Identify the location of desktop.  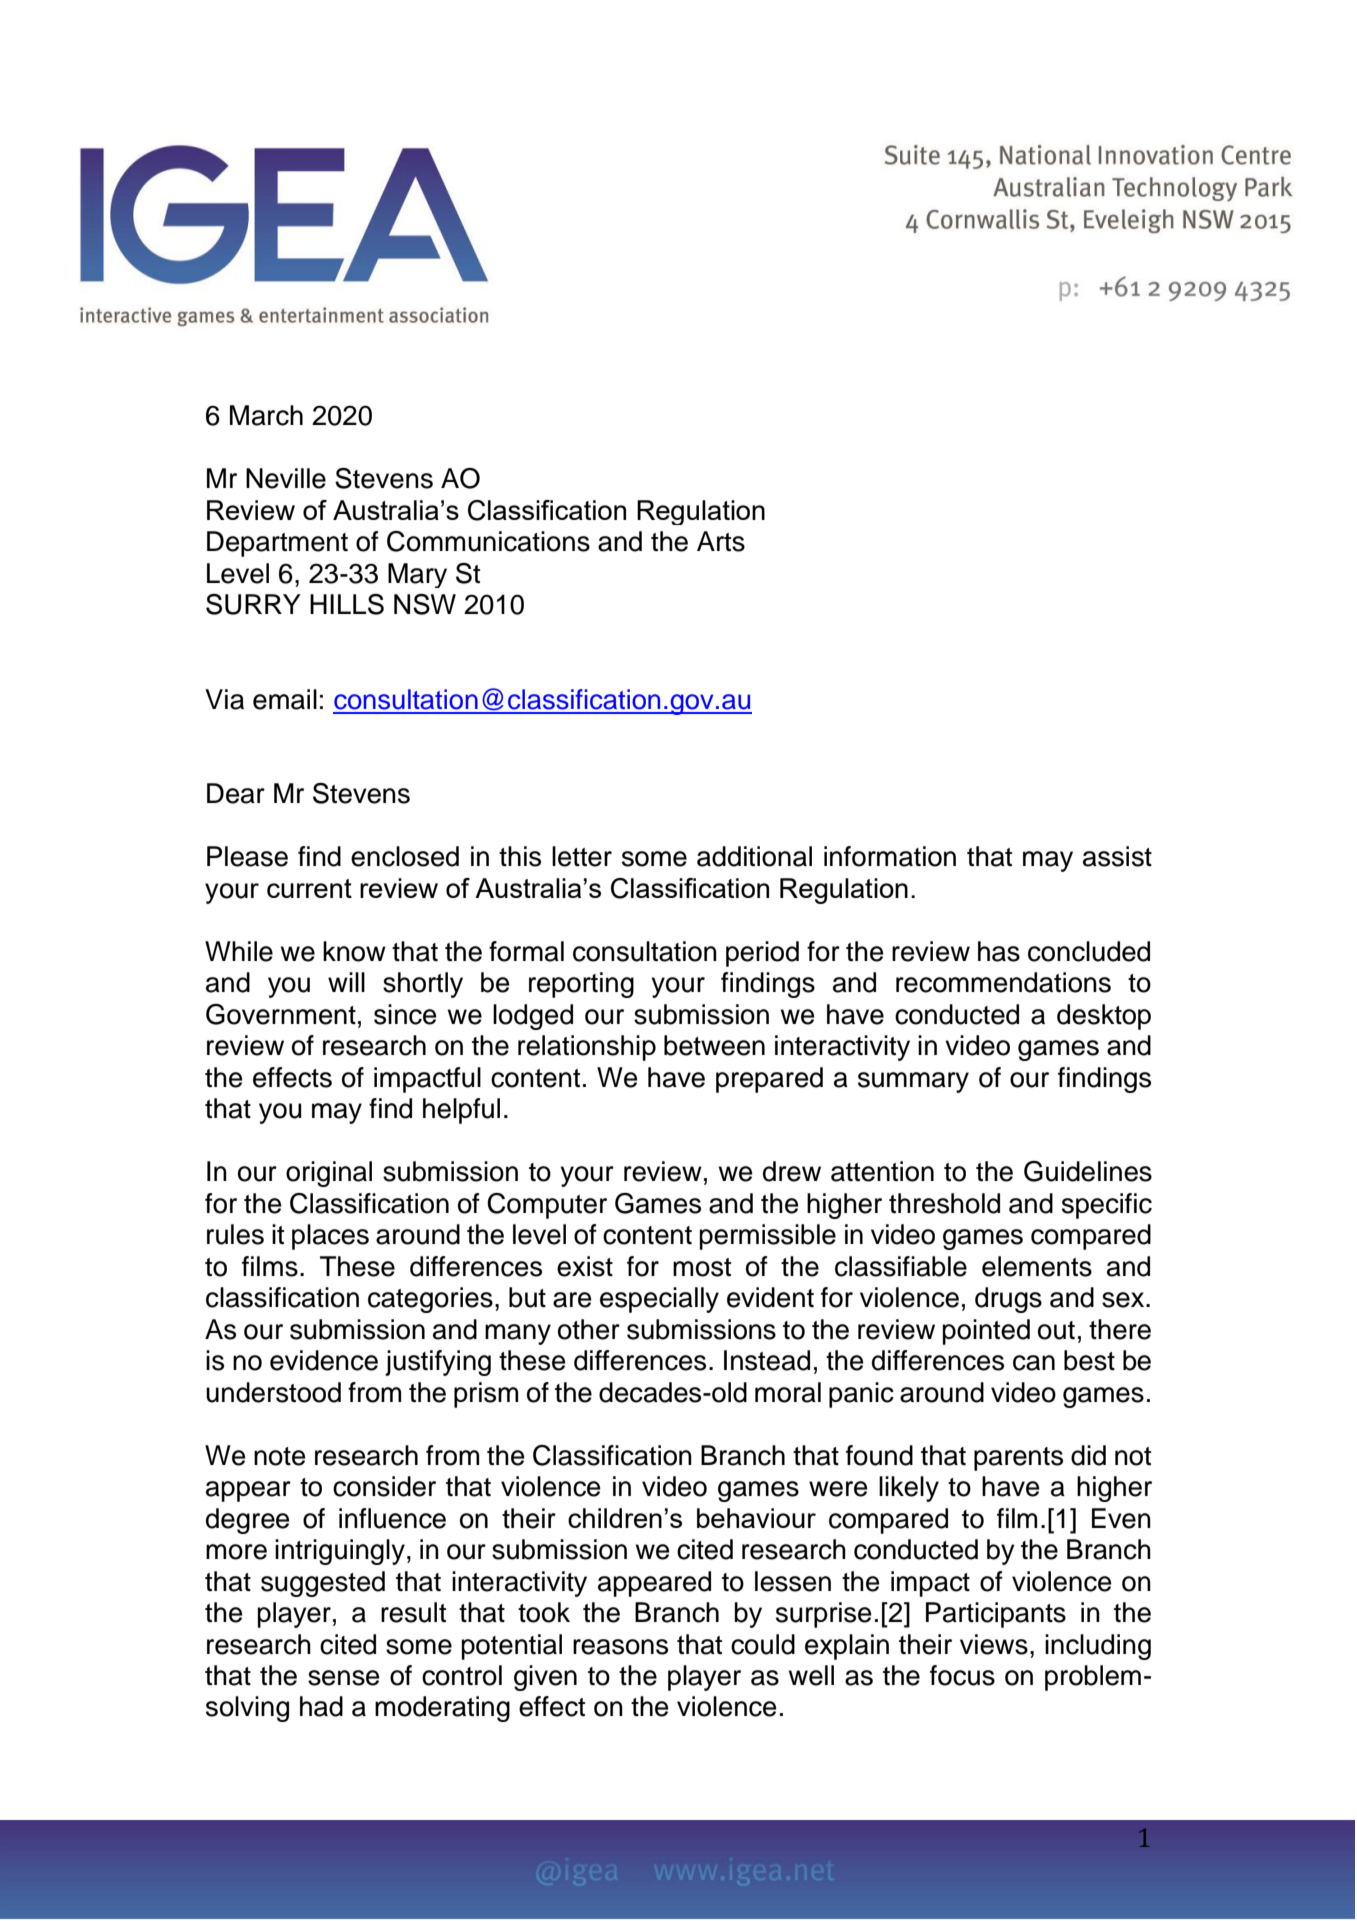
(1104, 1017).
